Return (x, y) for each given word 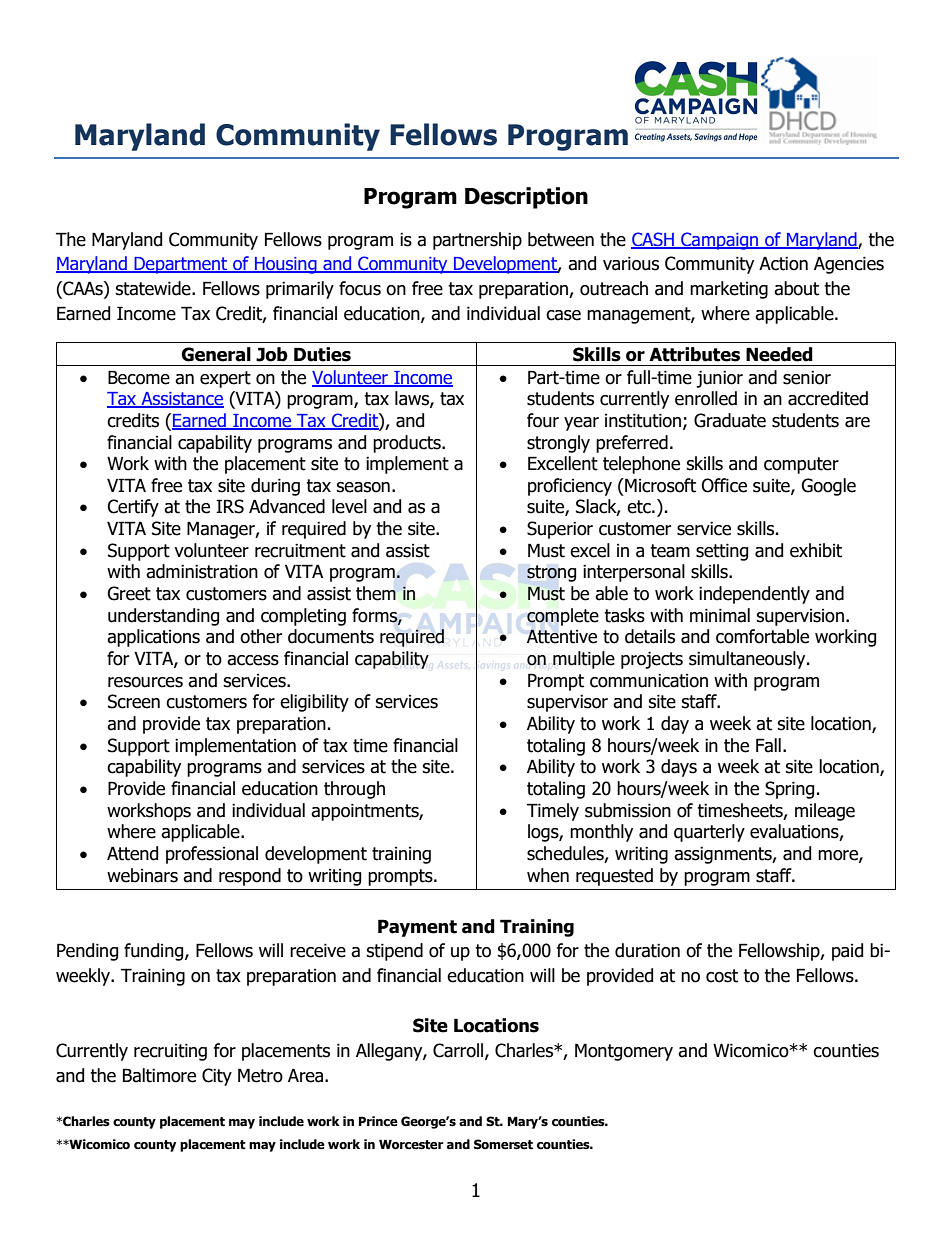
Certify (133, 508)
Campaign (720, 241)
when (548, 875)
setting (722, 552)
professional (212, 855)
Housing (286, 265)
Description (526, 198)
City (217, 1077)
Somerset (503, 1144)
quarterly (709, 833)
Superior (560, 530)
